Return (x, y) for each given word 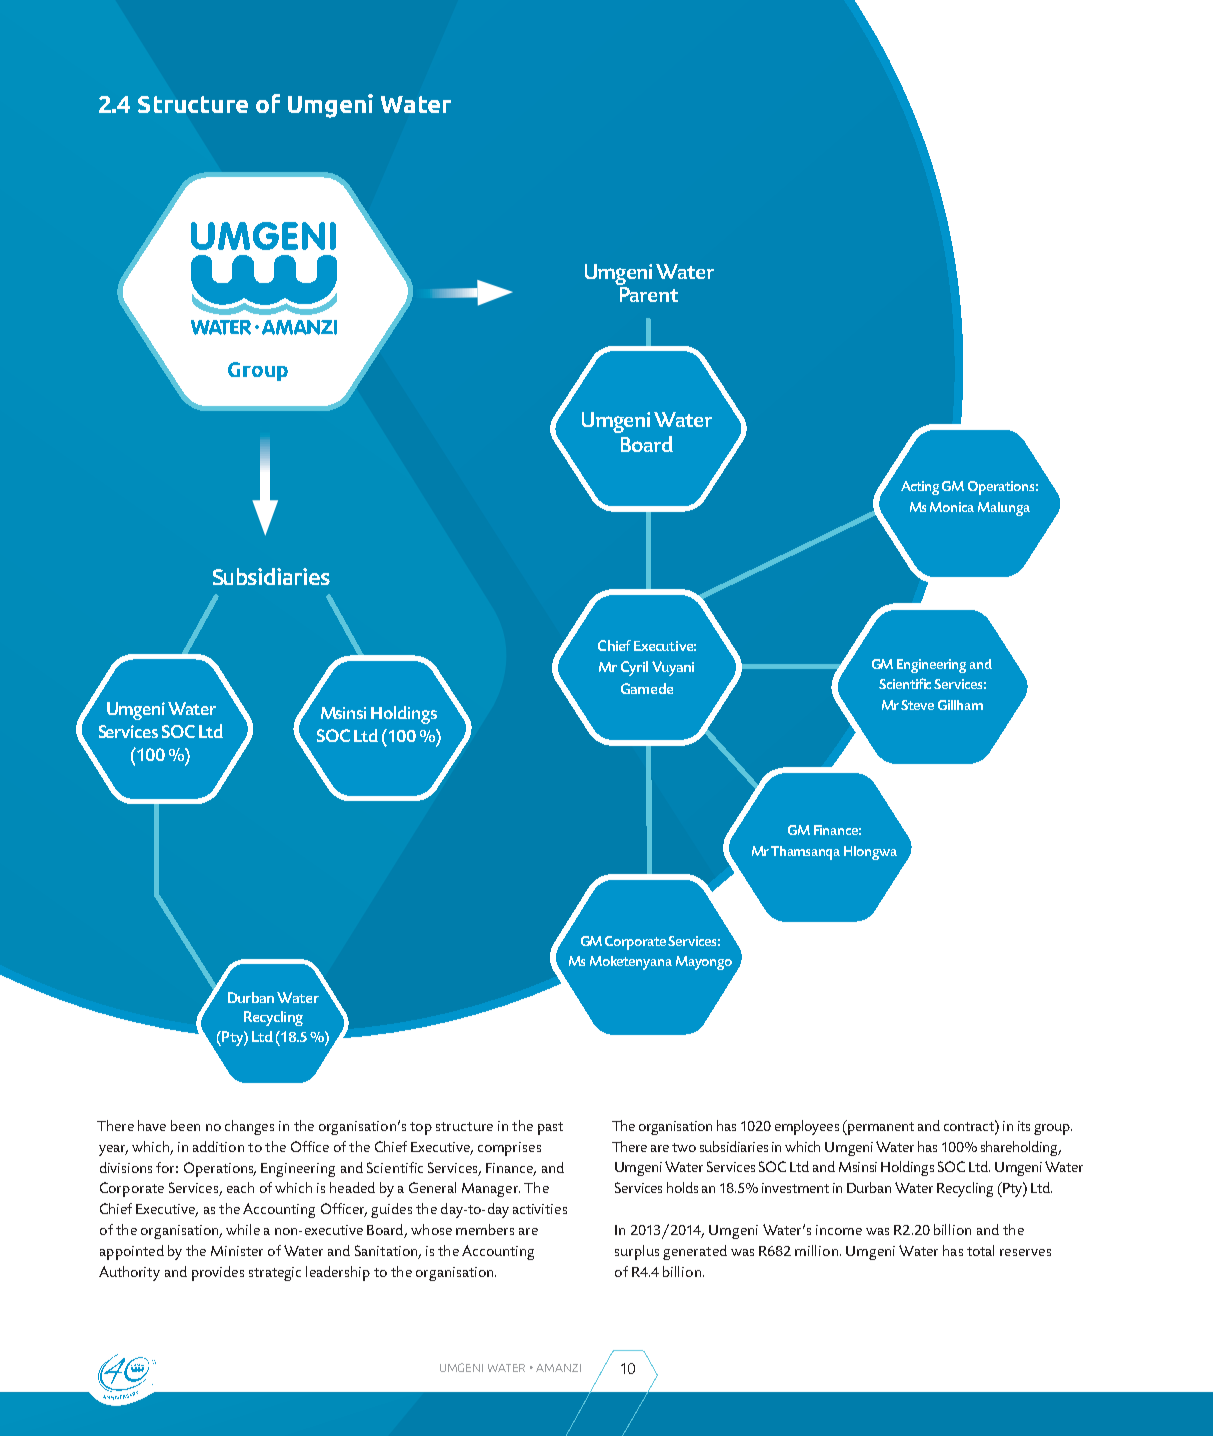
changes (249, 1127)
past (550, 1128)
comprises (509, 1149)
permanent (880, 1127)
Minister (237, 1251)
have (152, 1125)
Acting (920, 488)
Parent (649, 294)
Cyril (634, 668)
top (421, 1128)
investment (795, 1188)
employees (807, 1127)
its (1024, 1126)
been (185, 1125)
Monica (952, 507)
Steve (917, 705)
